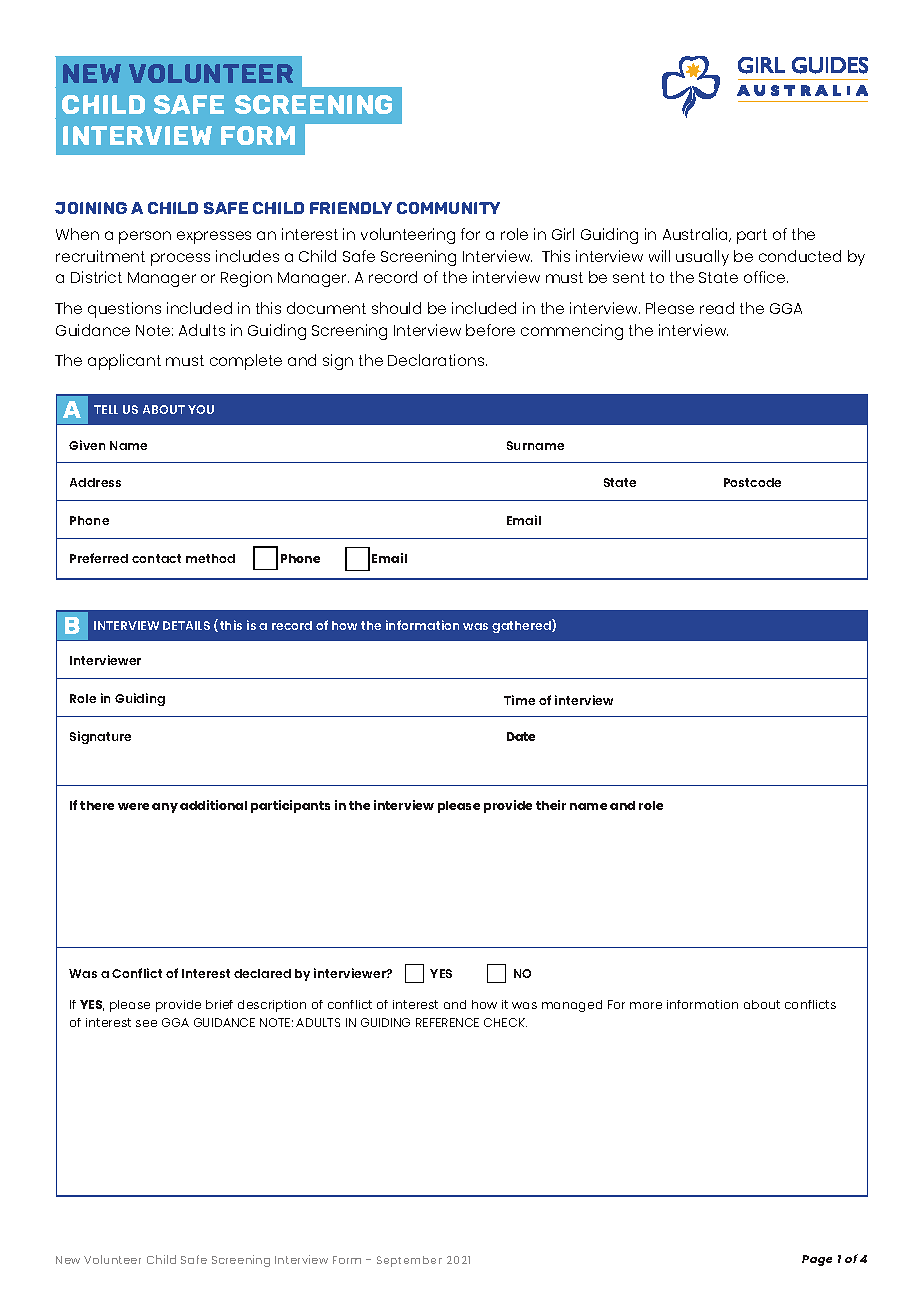  Describe the element at coordinates (145, 237) in the screenshot. I see `person` at that location.
